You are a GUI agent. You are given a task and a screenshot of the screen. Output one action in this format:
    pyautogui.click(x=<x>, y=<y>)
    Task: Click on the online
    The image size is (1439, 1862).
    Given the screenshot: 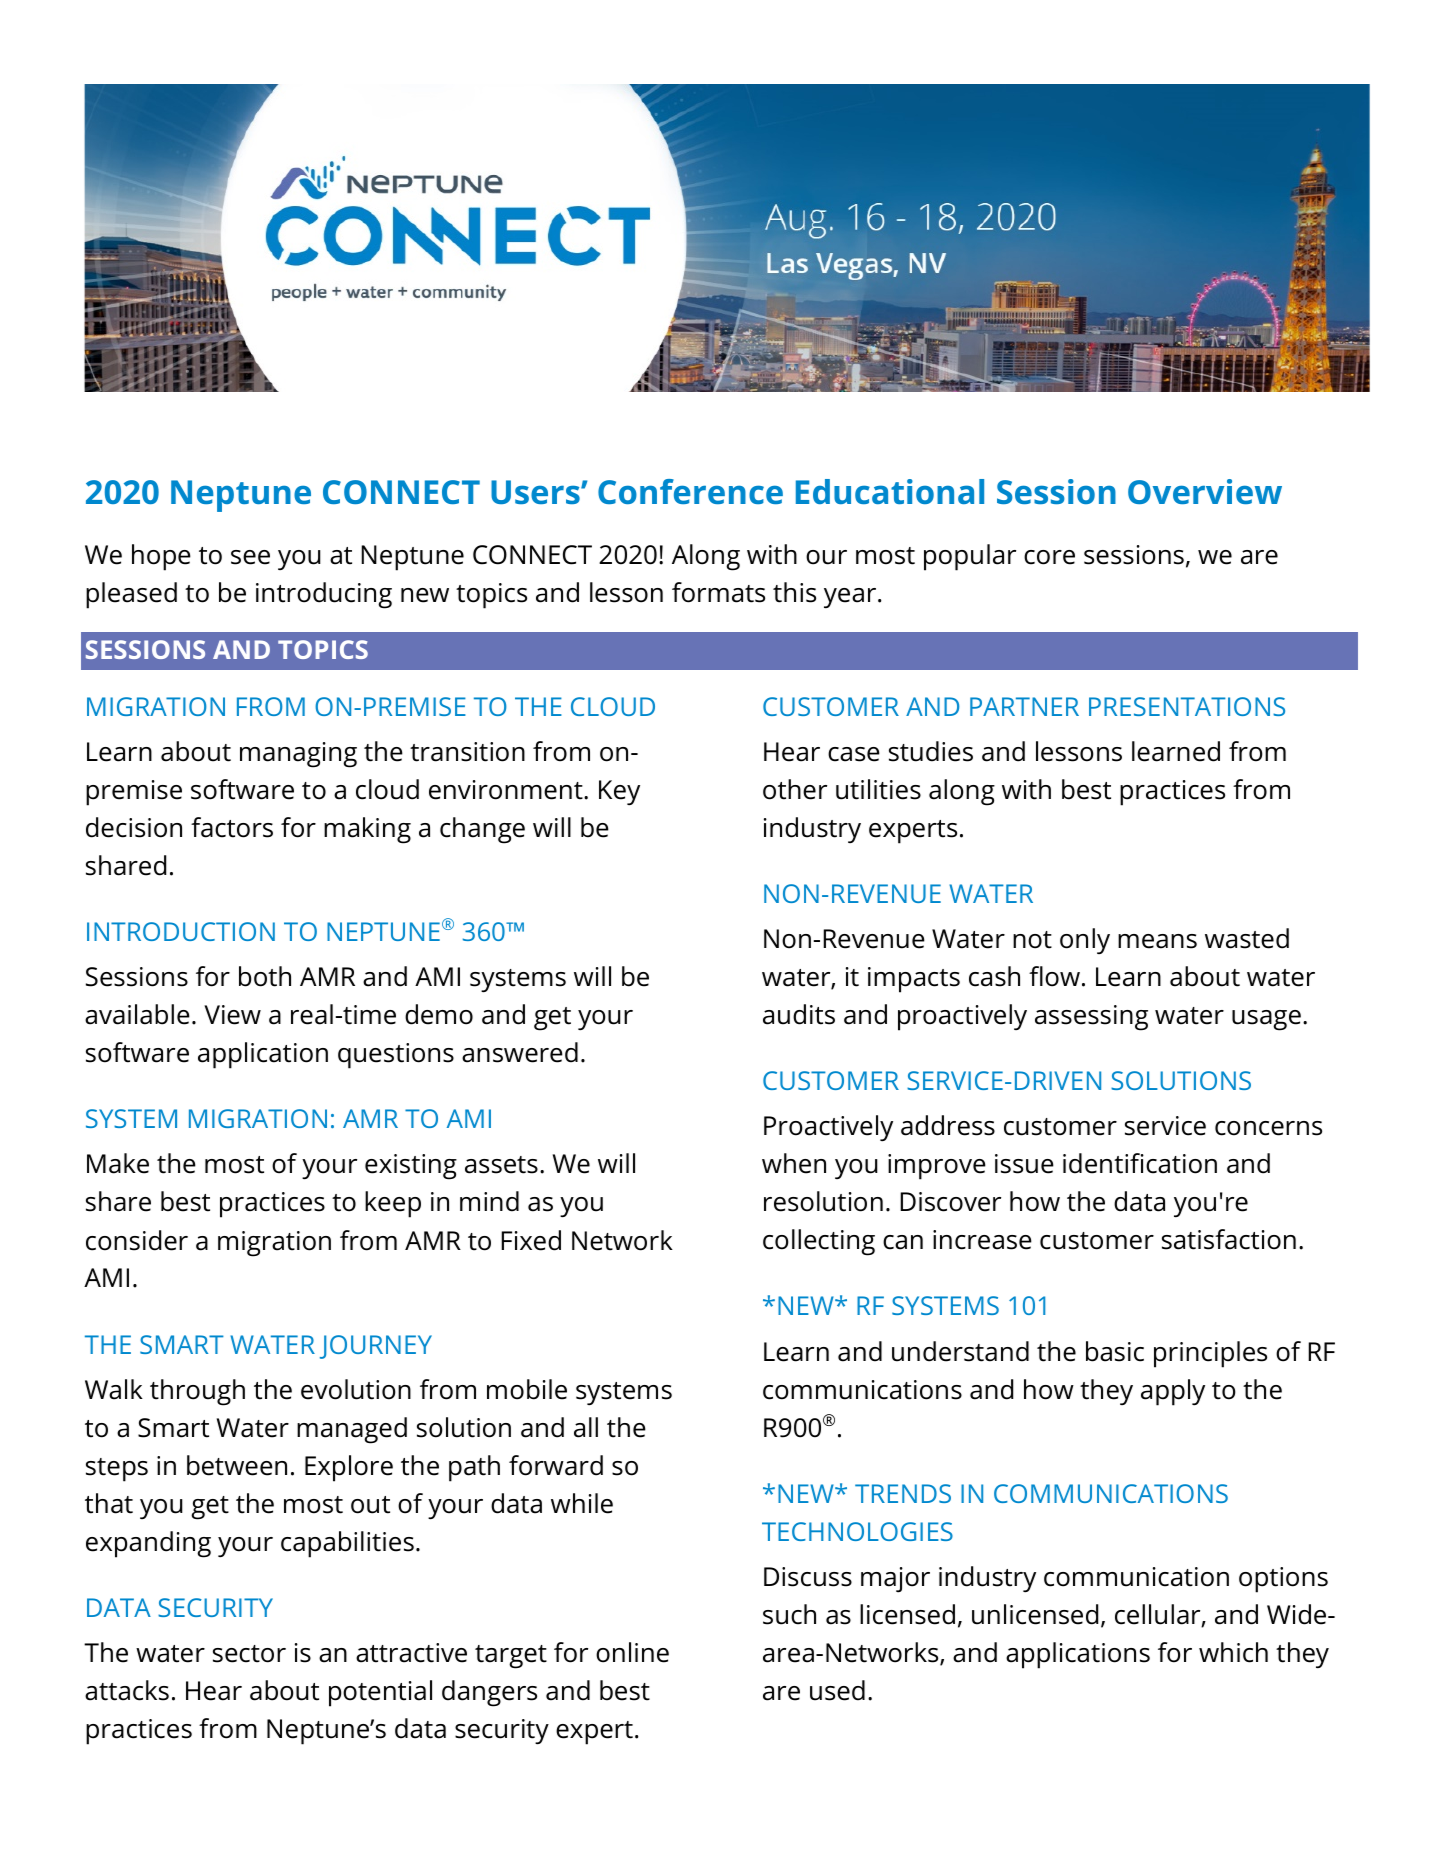 What is the action you would take?
    pyautogui.click(x=632, y=1652)
